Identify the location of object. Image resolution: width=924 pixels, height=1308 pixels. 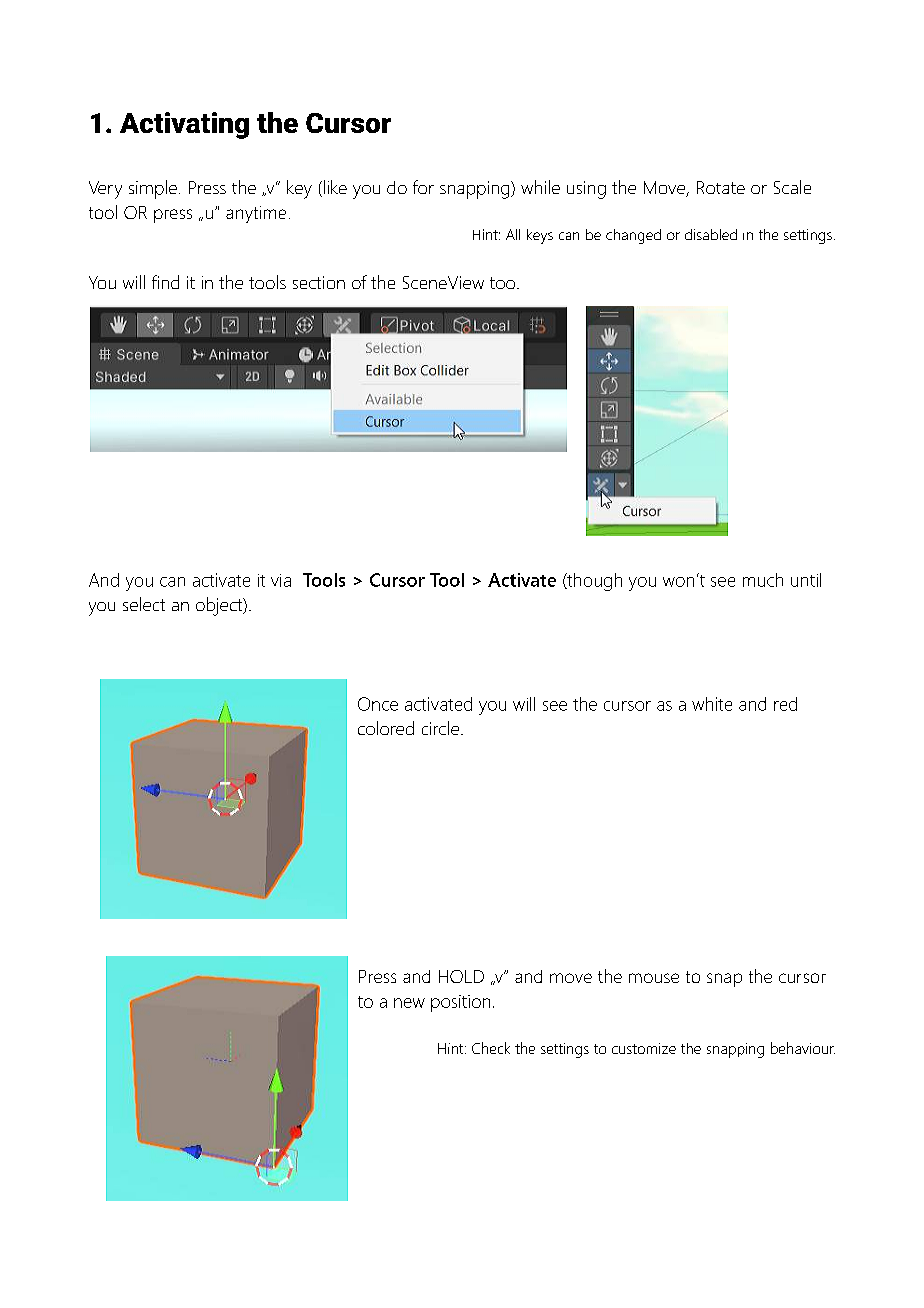
(220, 606).
